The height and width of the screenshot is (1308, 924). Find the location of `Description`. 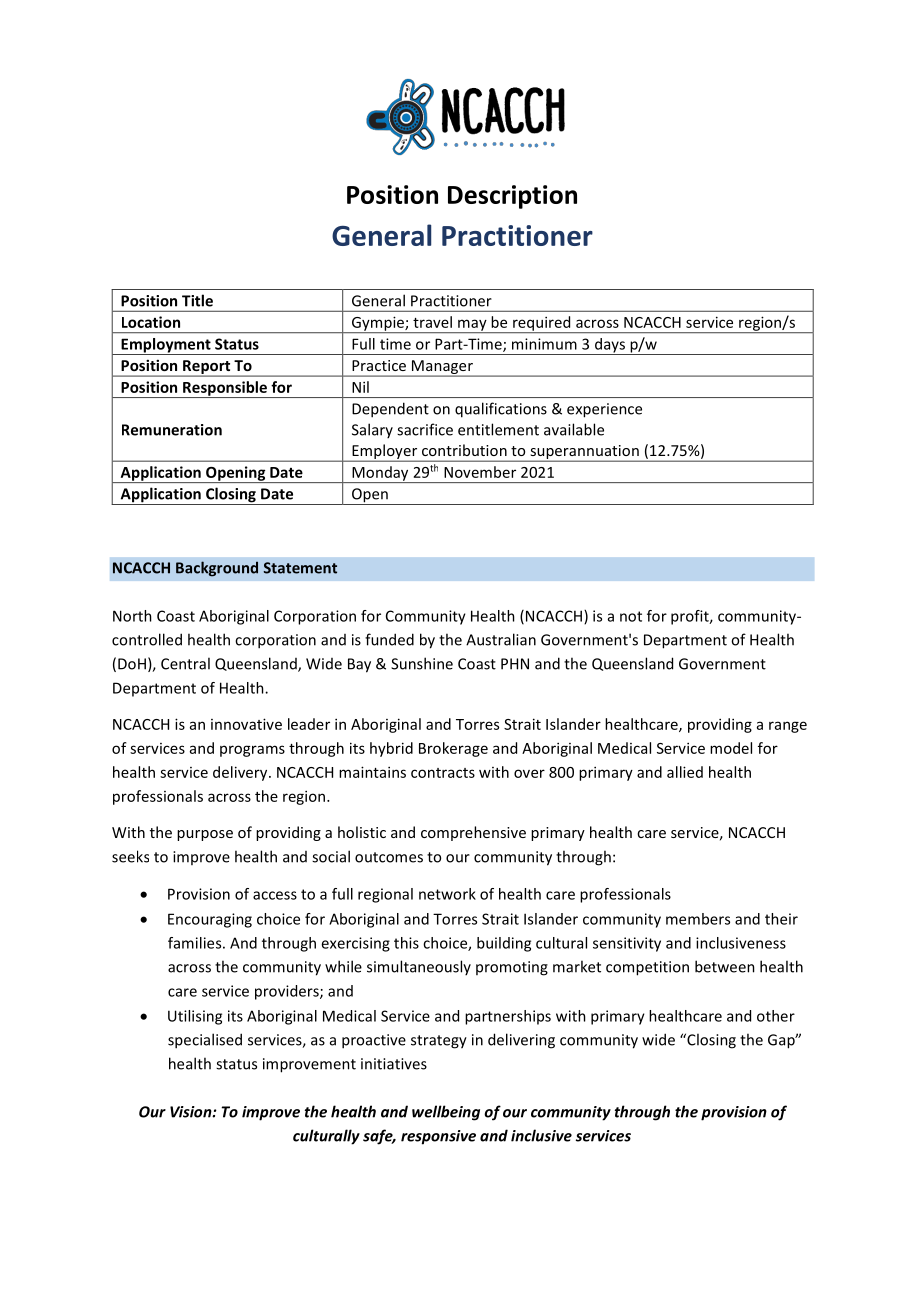

Description is located at coordinates (512, 197).
